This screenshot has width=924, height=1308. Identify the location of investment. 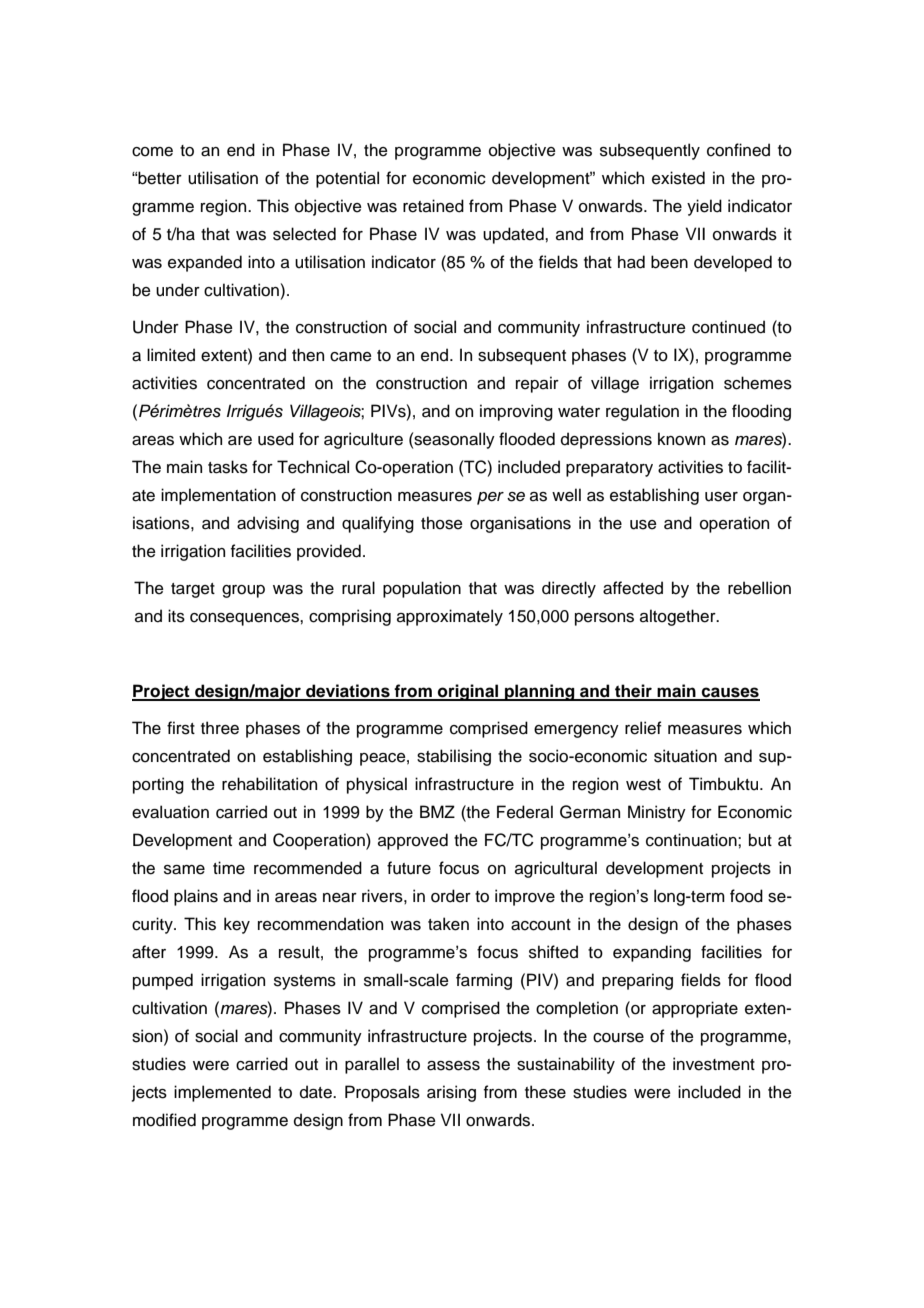
(714, 1064).
